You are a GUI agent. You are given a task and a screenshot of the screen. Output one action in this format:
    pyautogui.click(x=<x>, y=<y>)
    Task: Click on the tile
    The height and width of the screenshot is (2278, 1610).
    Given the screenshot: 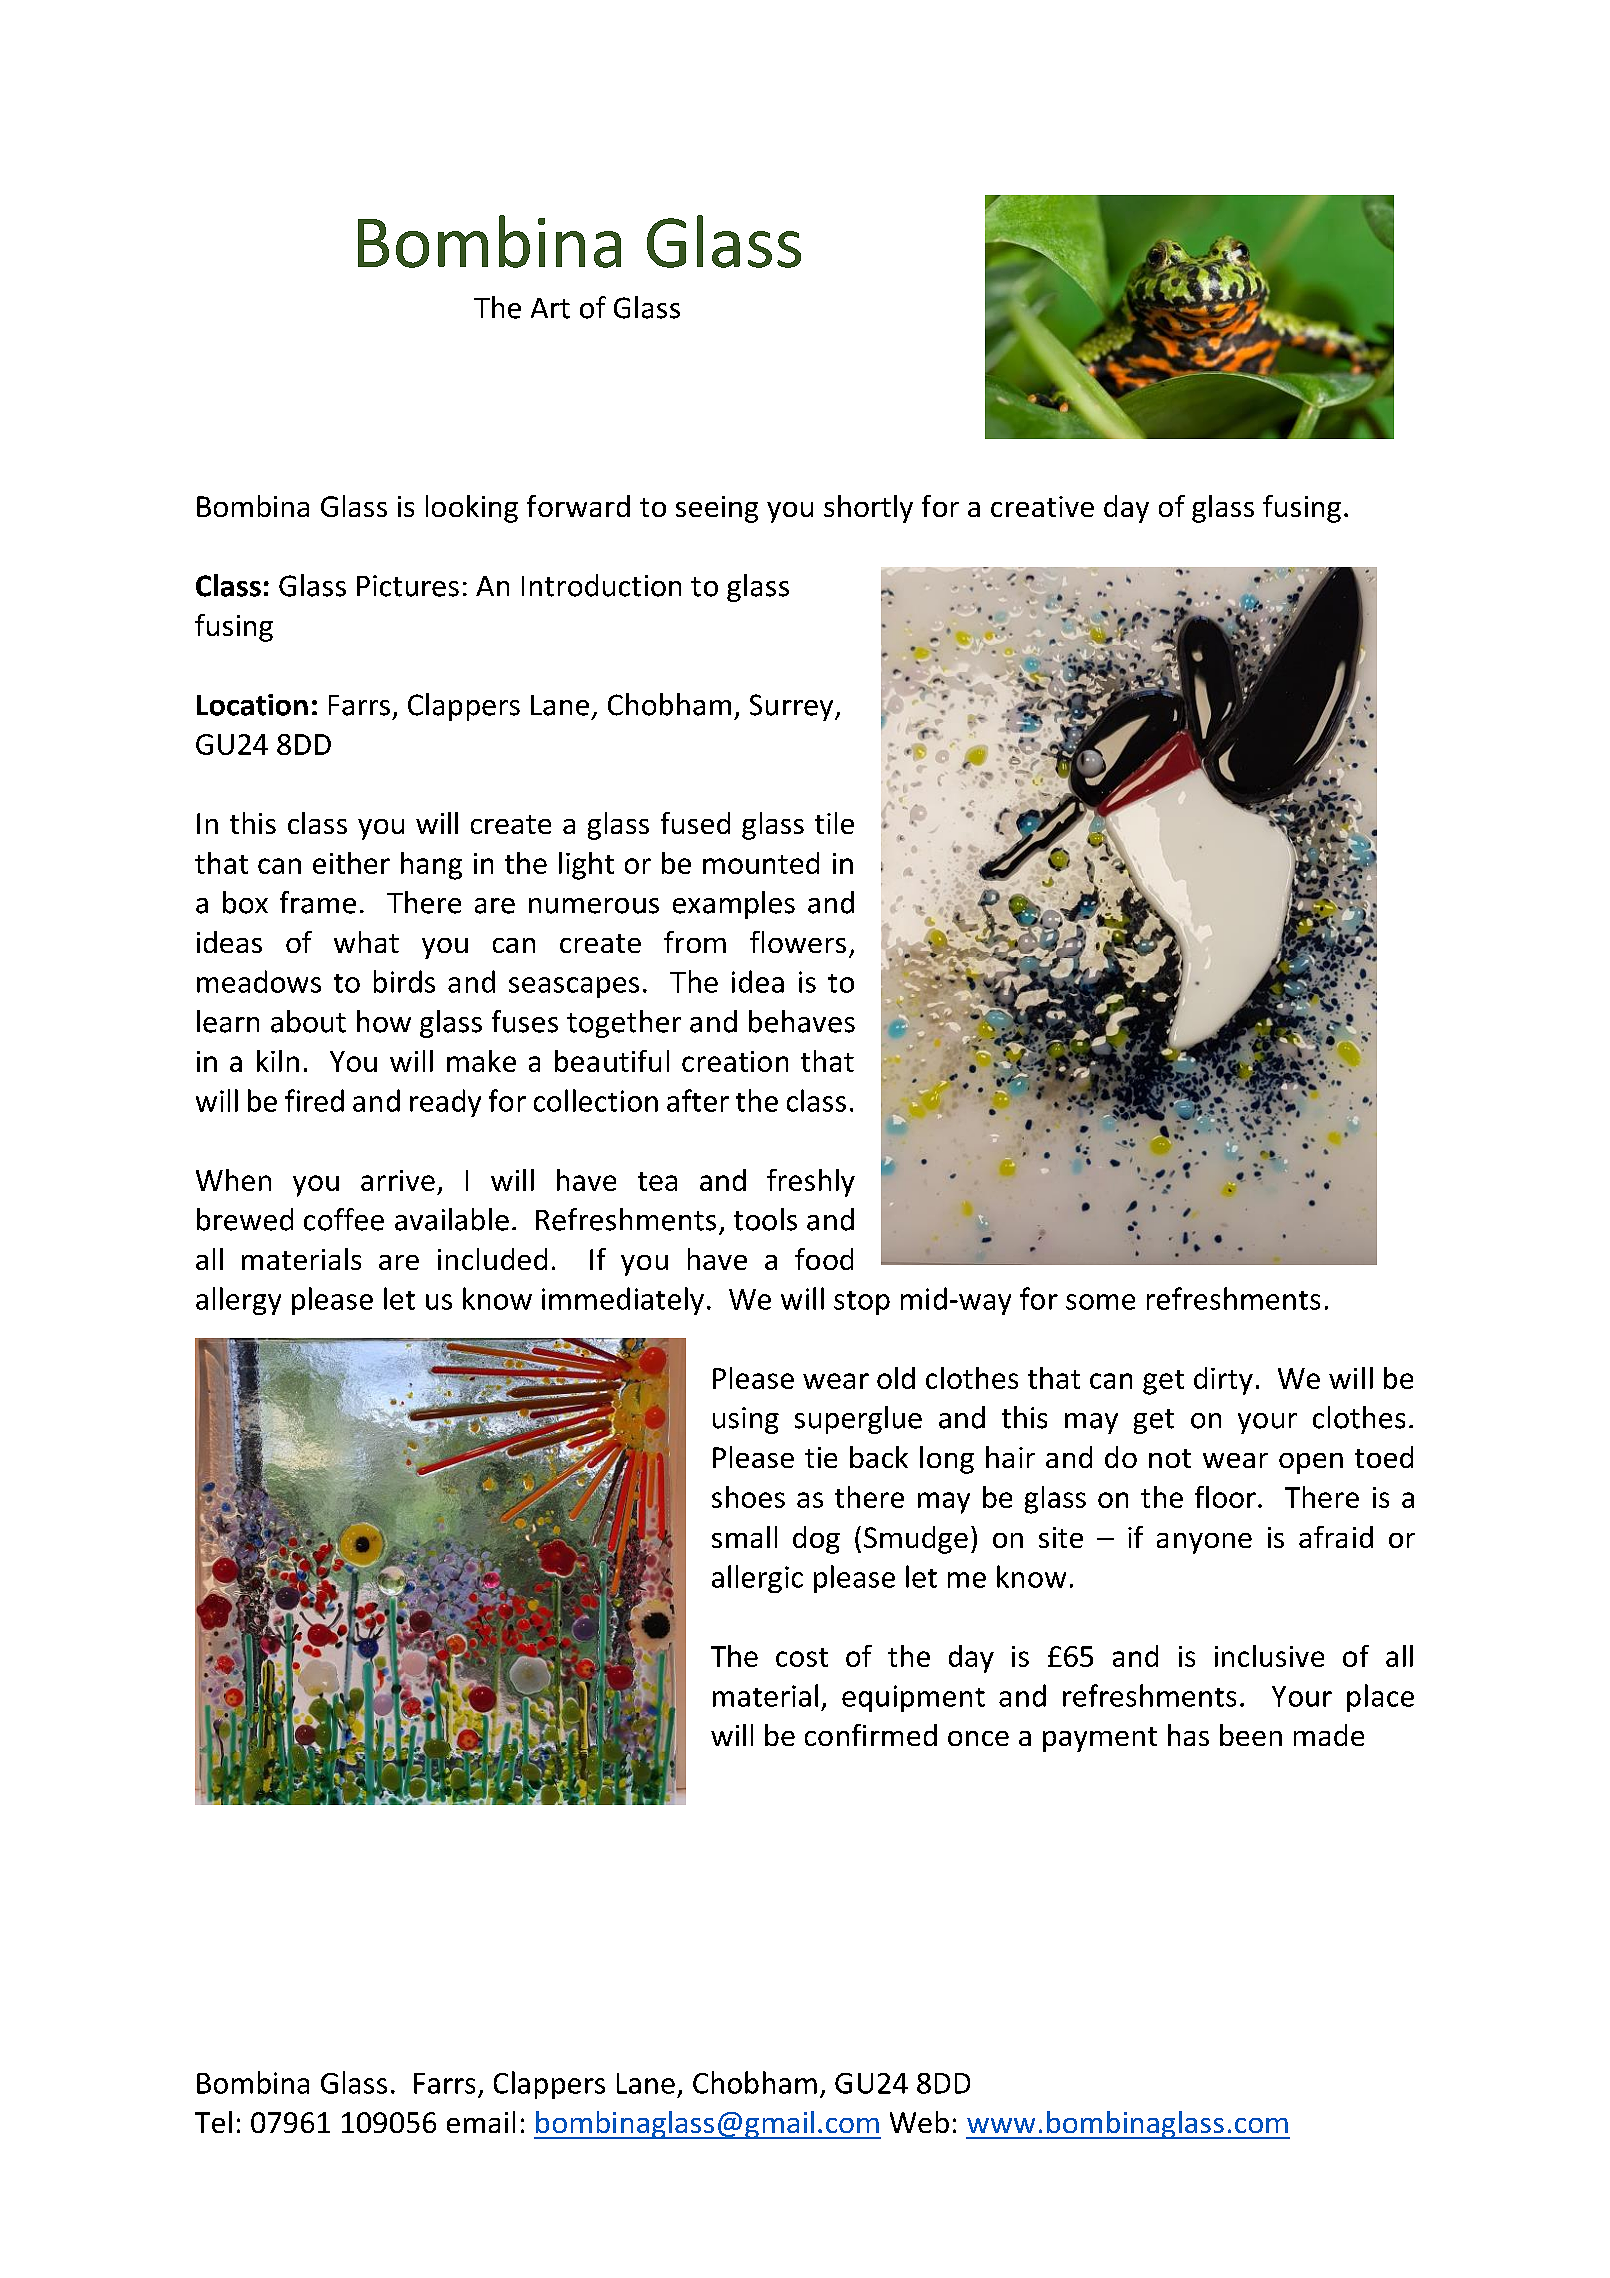 What is the action you would take?
    pyautogui.click(x=834, y=823)
